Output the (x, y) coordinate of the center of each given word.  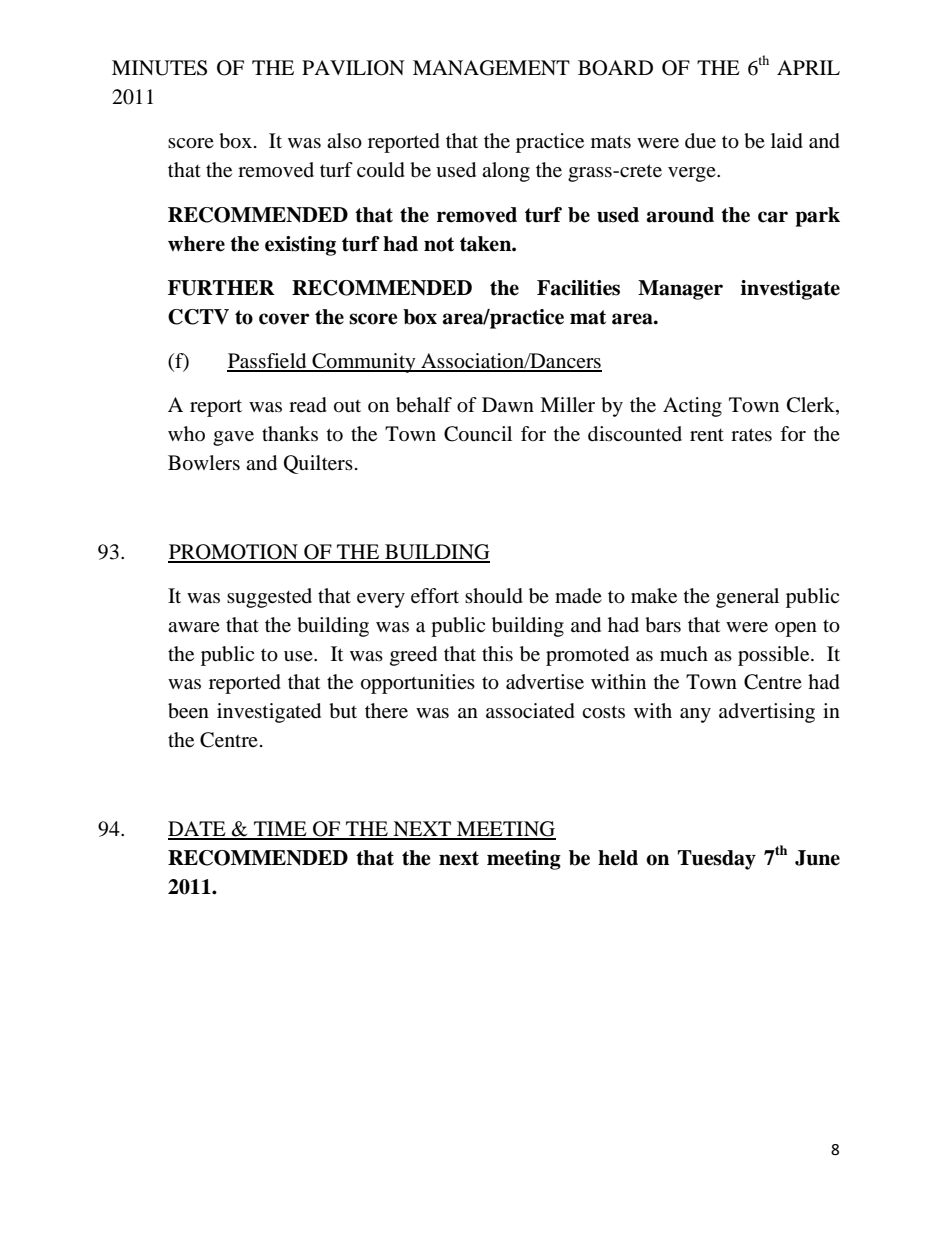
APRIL (808, 67)
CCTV (198, 317)
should (494, 596)
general (747, 598)
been (188, 711)
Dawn (508, 404)
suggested (269, 598)
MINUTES (159, 68)
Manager (680, 290)
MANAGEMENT (491, 68)
